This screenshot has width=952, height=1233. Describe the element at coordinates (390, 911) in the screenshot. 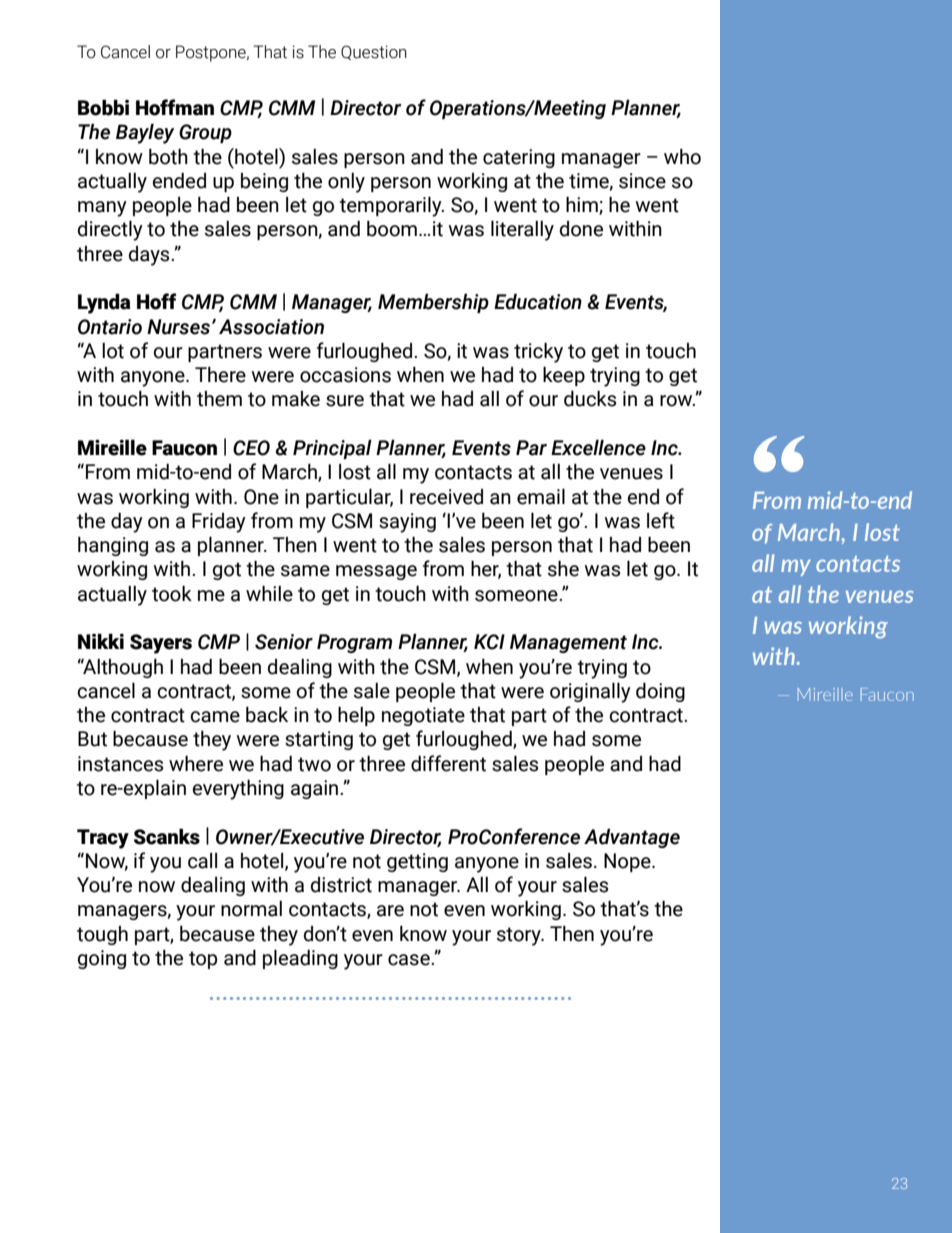

I see `are` at that location.
